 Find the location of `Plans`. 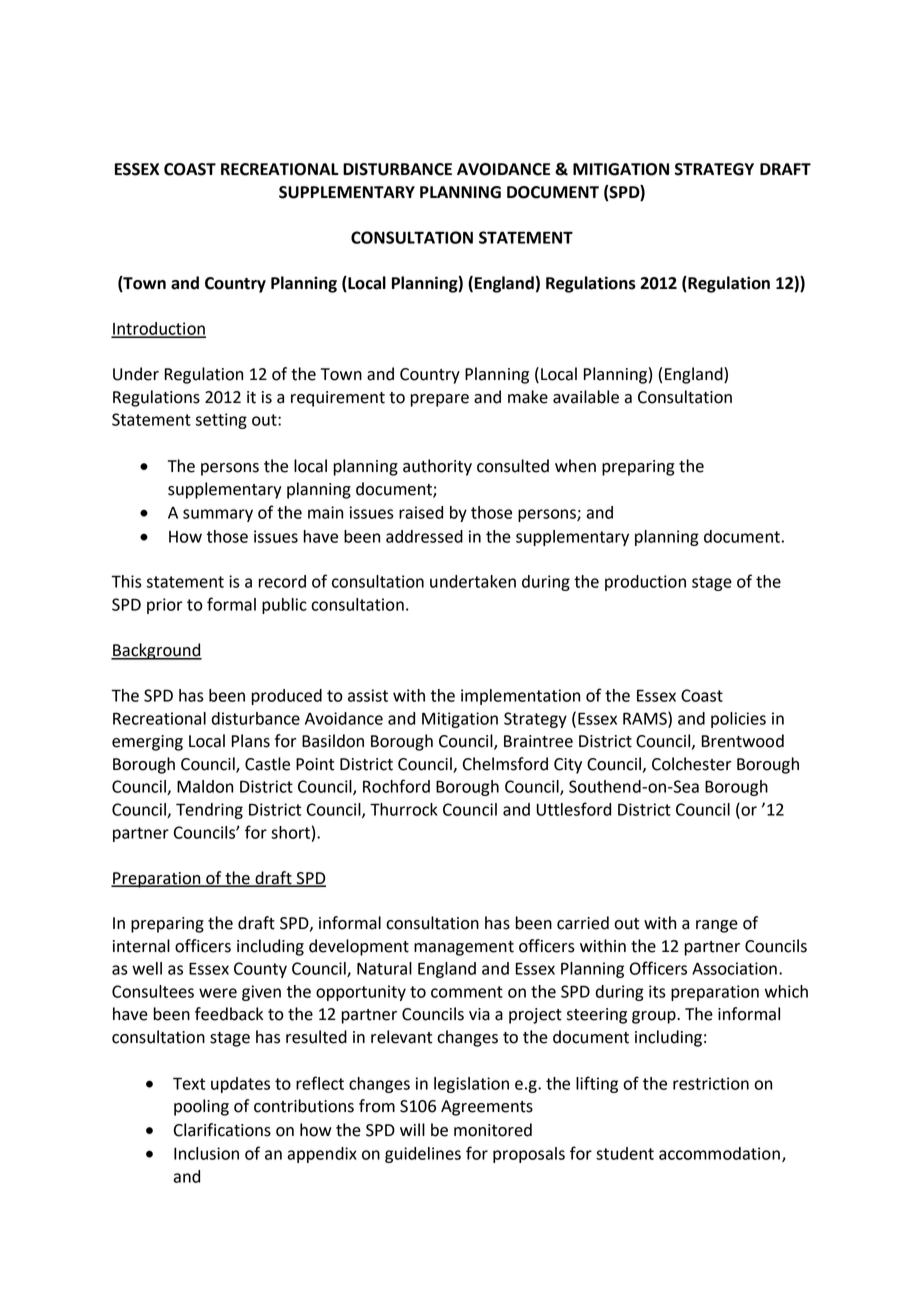

Plans is located at coordinates (251, 741).
